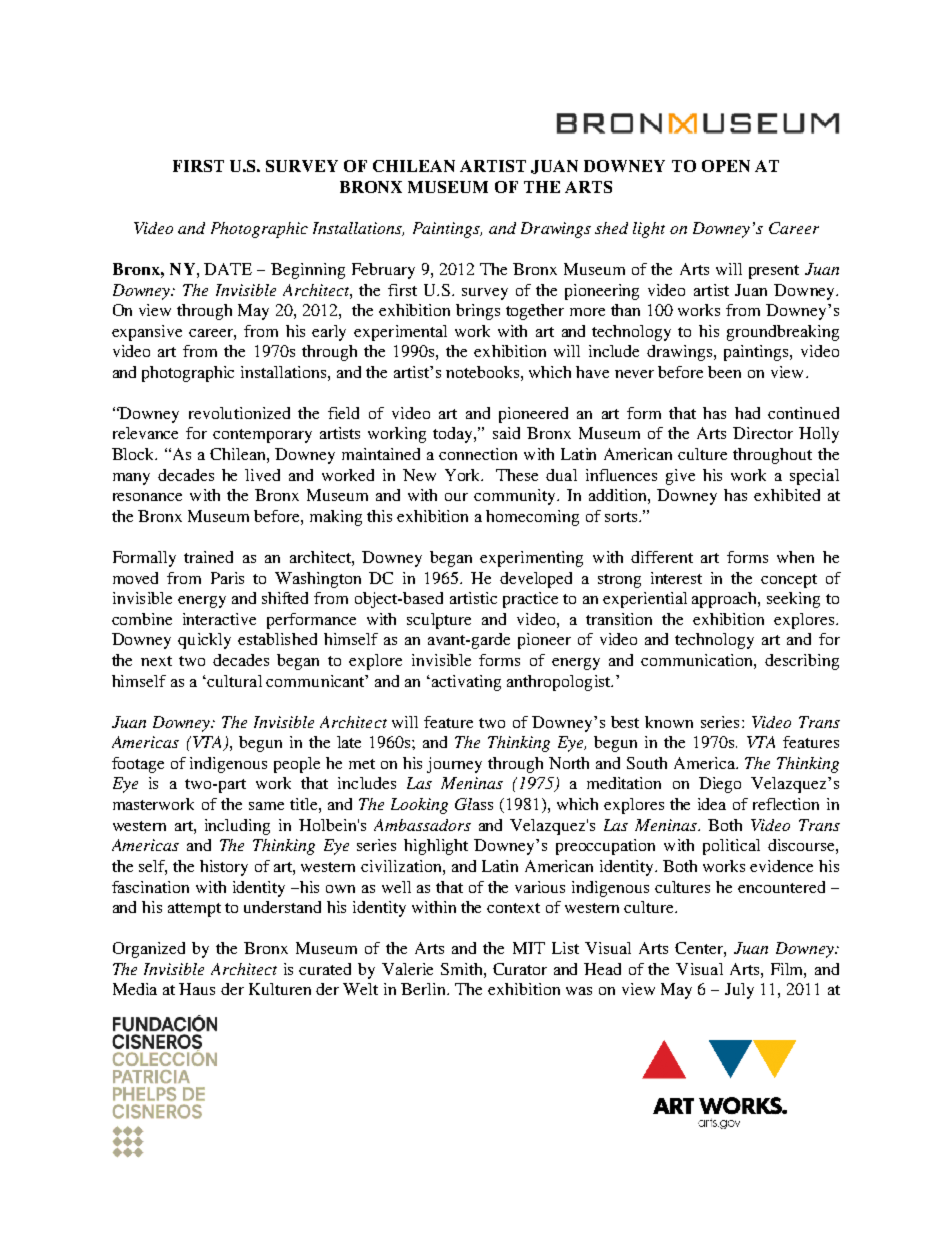 The width and height of the image is (952, 1233). I want to click on Haus, so click(197, 989).
